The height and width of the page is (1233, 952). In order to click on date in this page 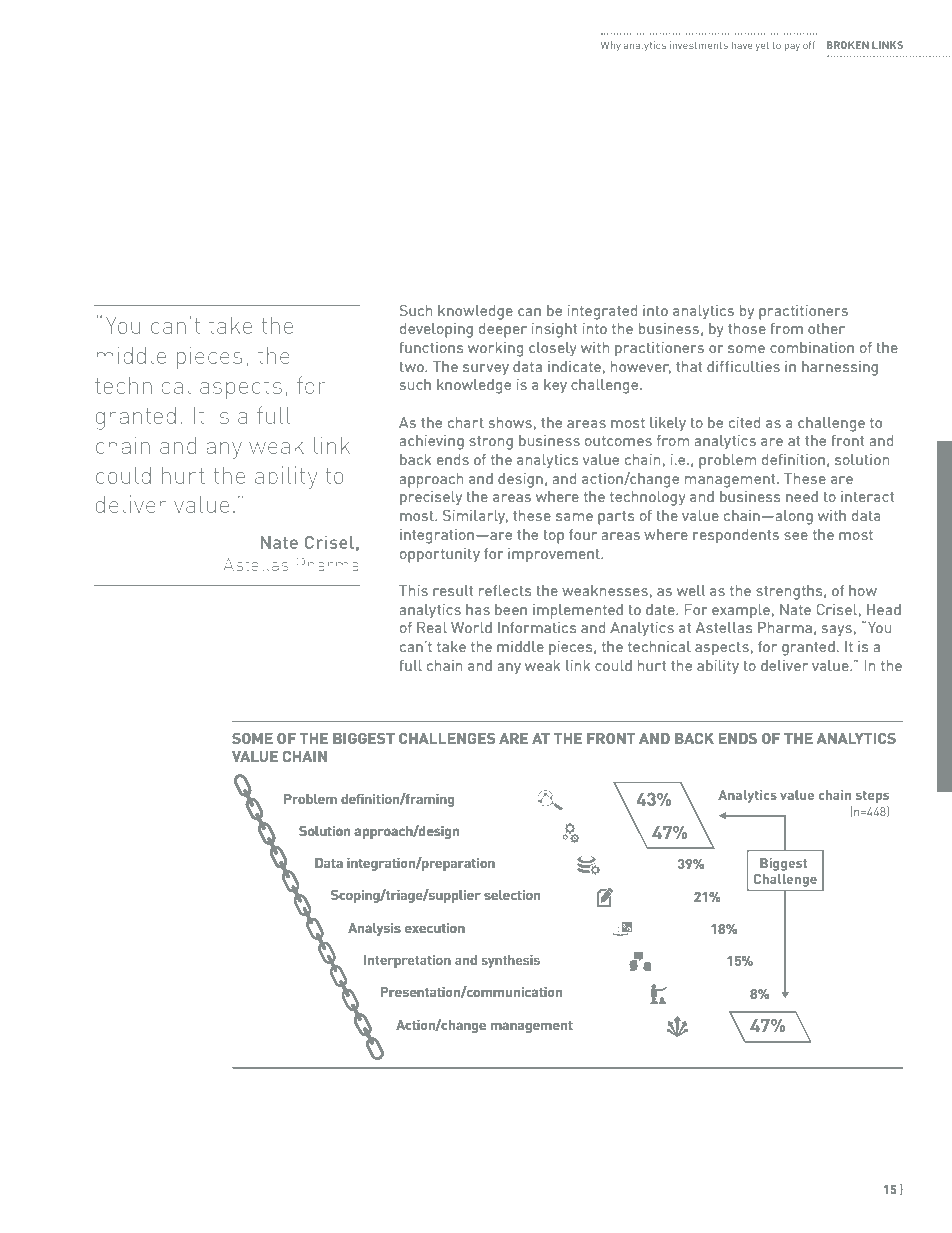, I will do `click(661, 609)`.
